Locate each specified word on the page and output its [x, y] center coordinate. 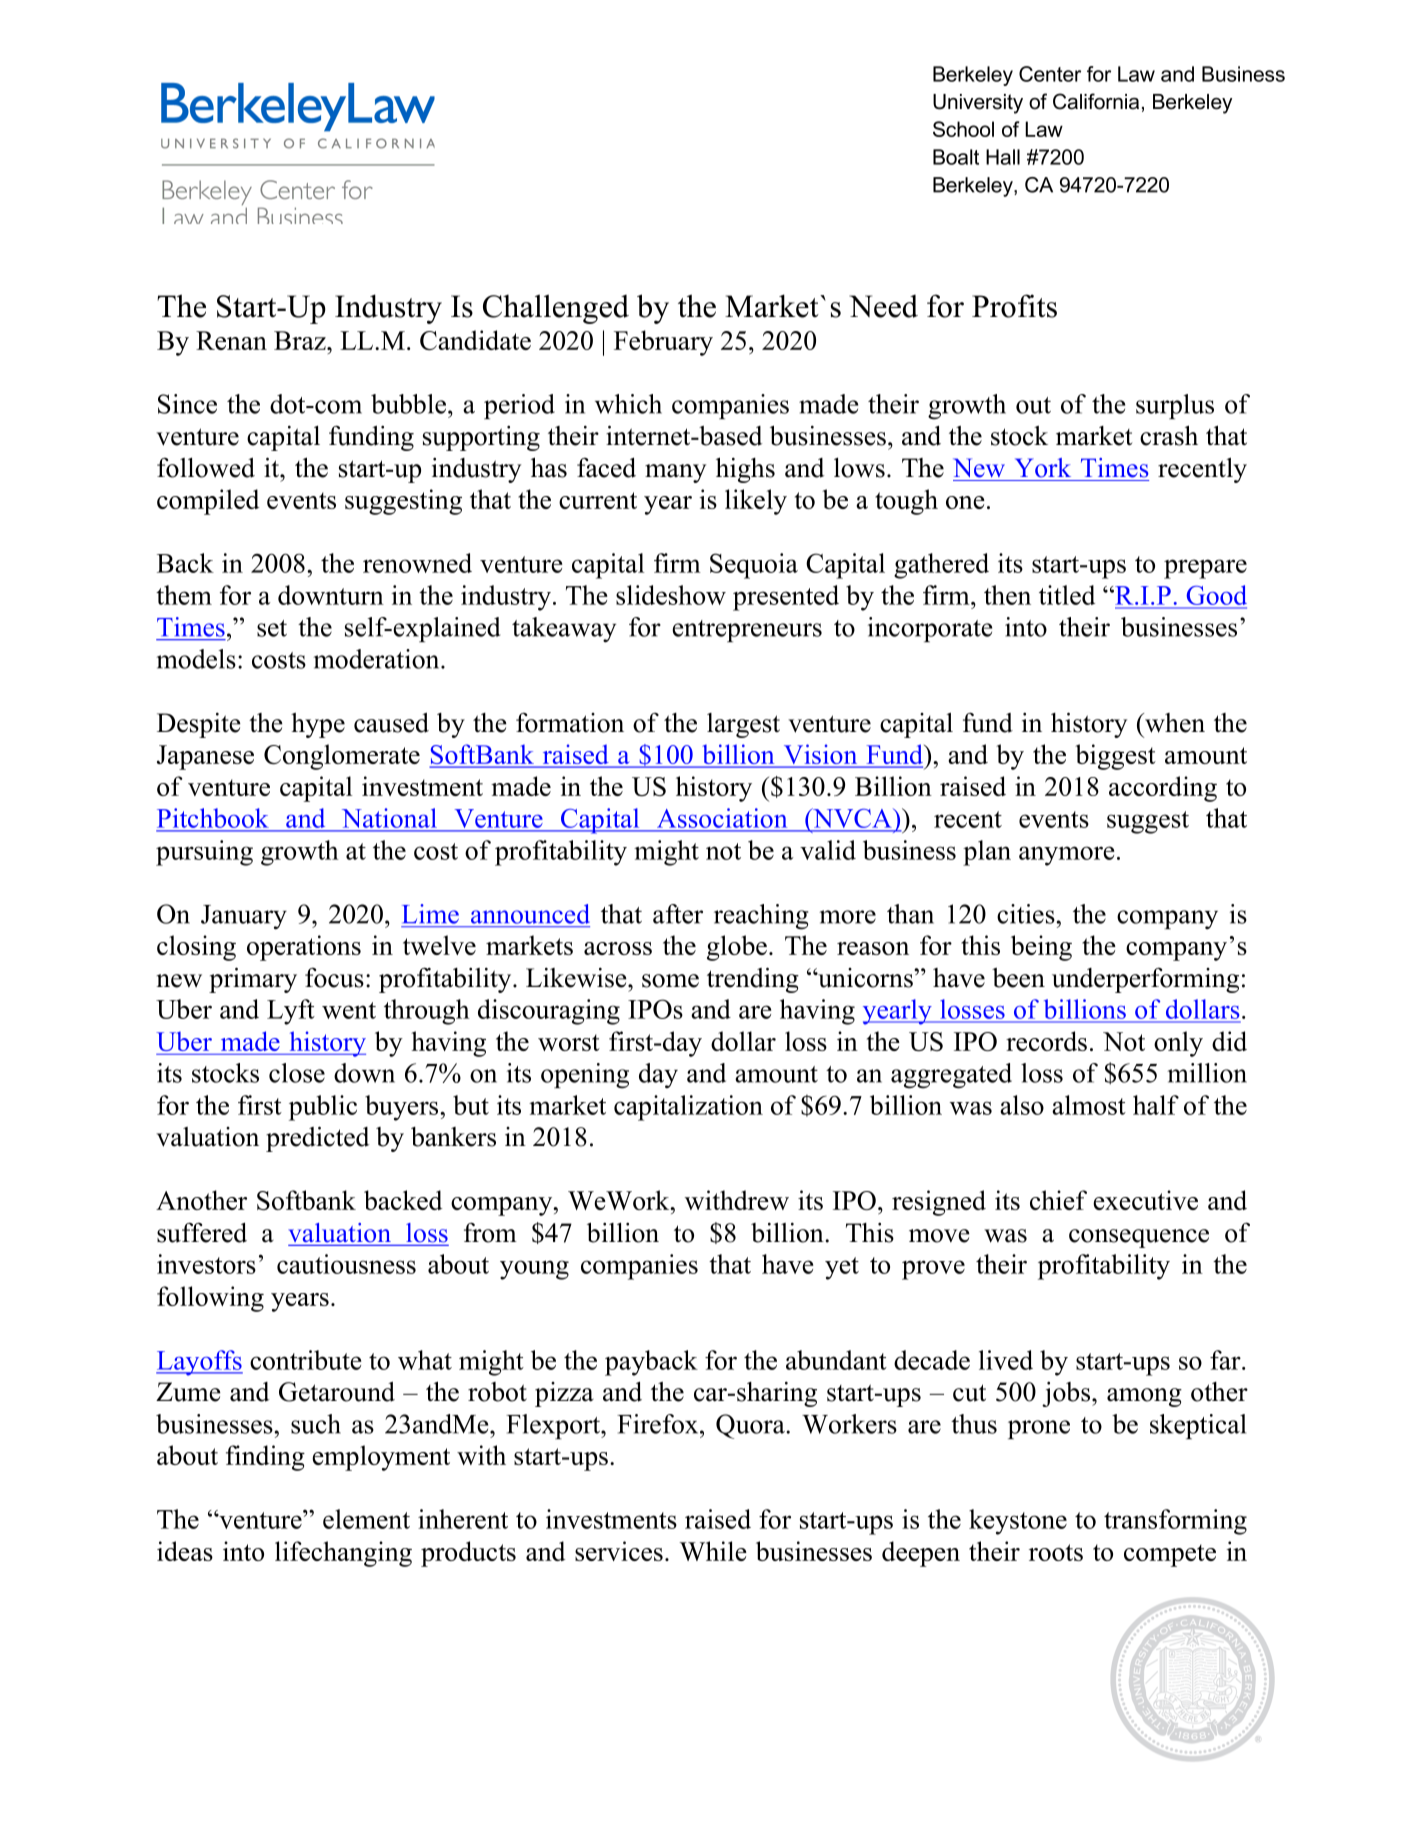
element [366, 1519]
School [963, 129]
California [1096, 101]
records [1046, 1041]
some [670, 981]
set [272, 628]
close [297, 1073]
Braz [301, 340]
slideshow [671, 595]
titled [1067, 595]
